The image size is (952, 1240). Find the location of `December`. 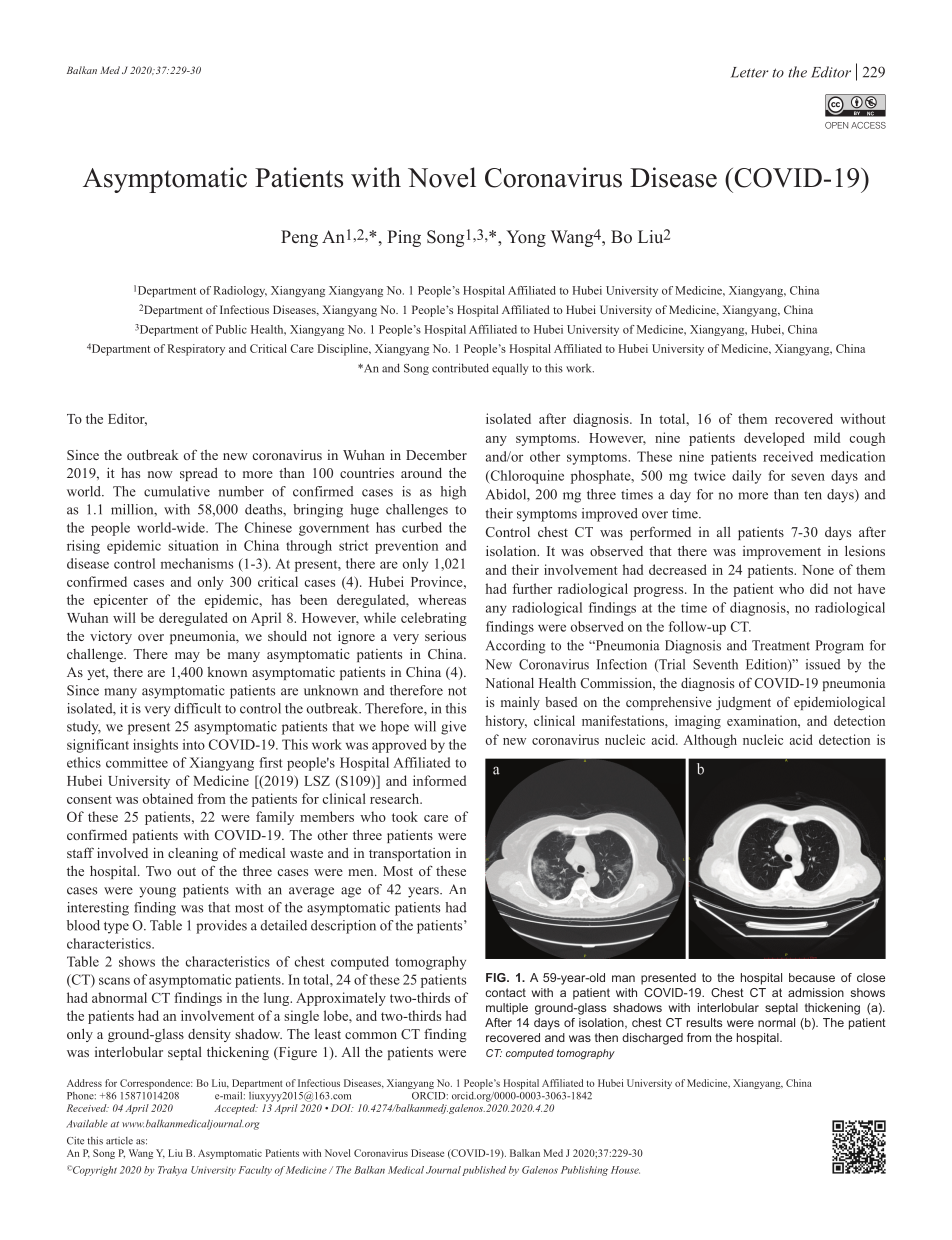

December is located at coordinates (436, 455).
